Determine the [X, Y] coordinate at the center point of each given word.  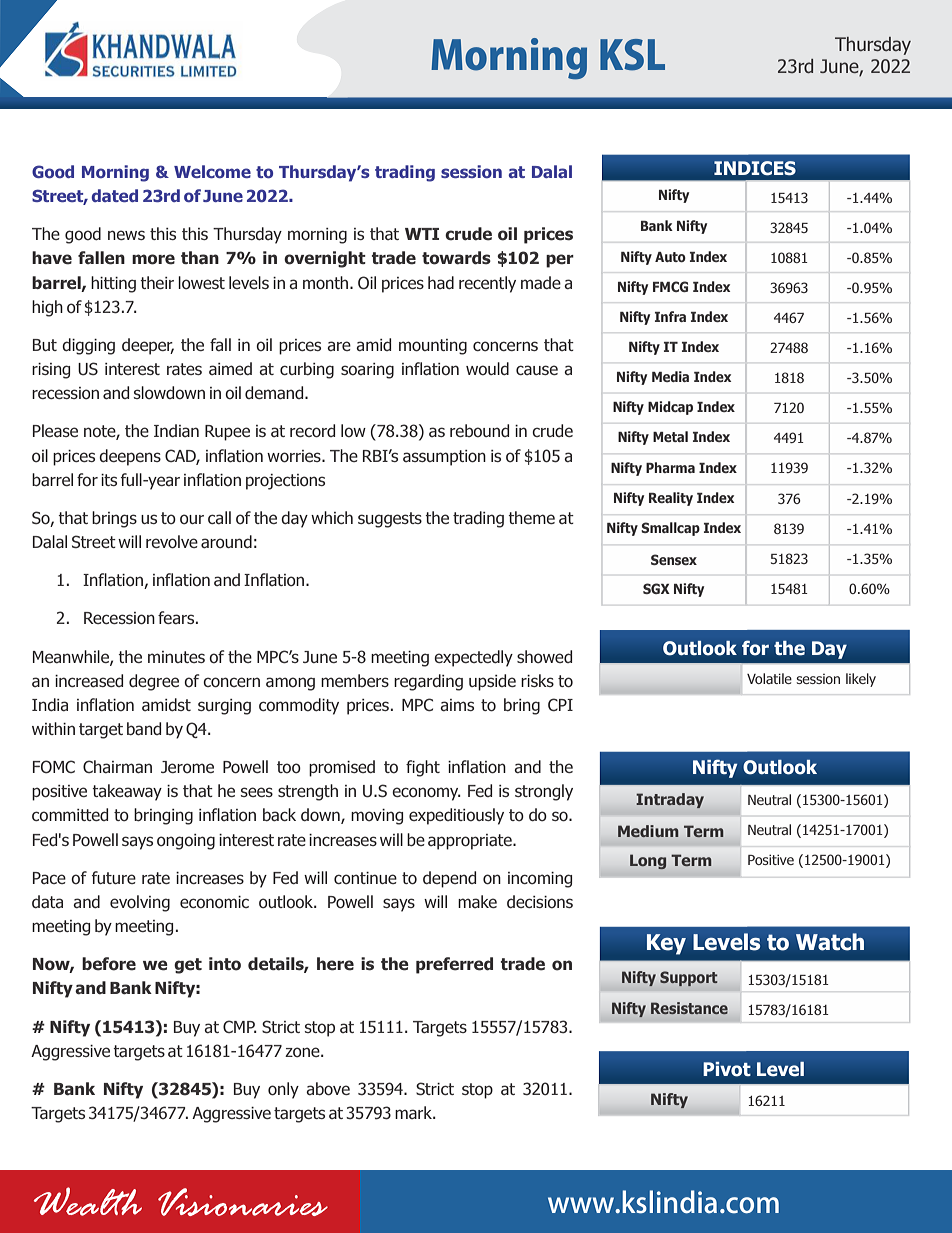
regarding [428, 682]
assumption [444, 458]
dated [114, 195]
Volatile [769, 678]
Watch [830, 942]
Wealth [88, 1201]
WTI [422, 234]
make [477, 901]
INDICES [755, 168]
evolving [140, 903]
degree [154, 682]
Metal [670, 436]
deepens [130, 457]
